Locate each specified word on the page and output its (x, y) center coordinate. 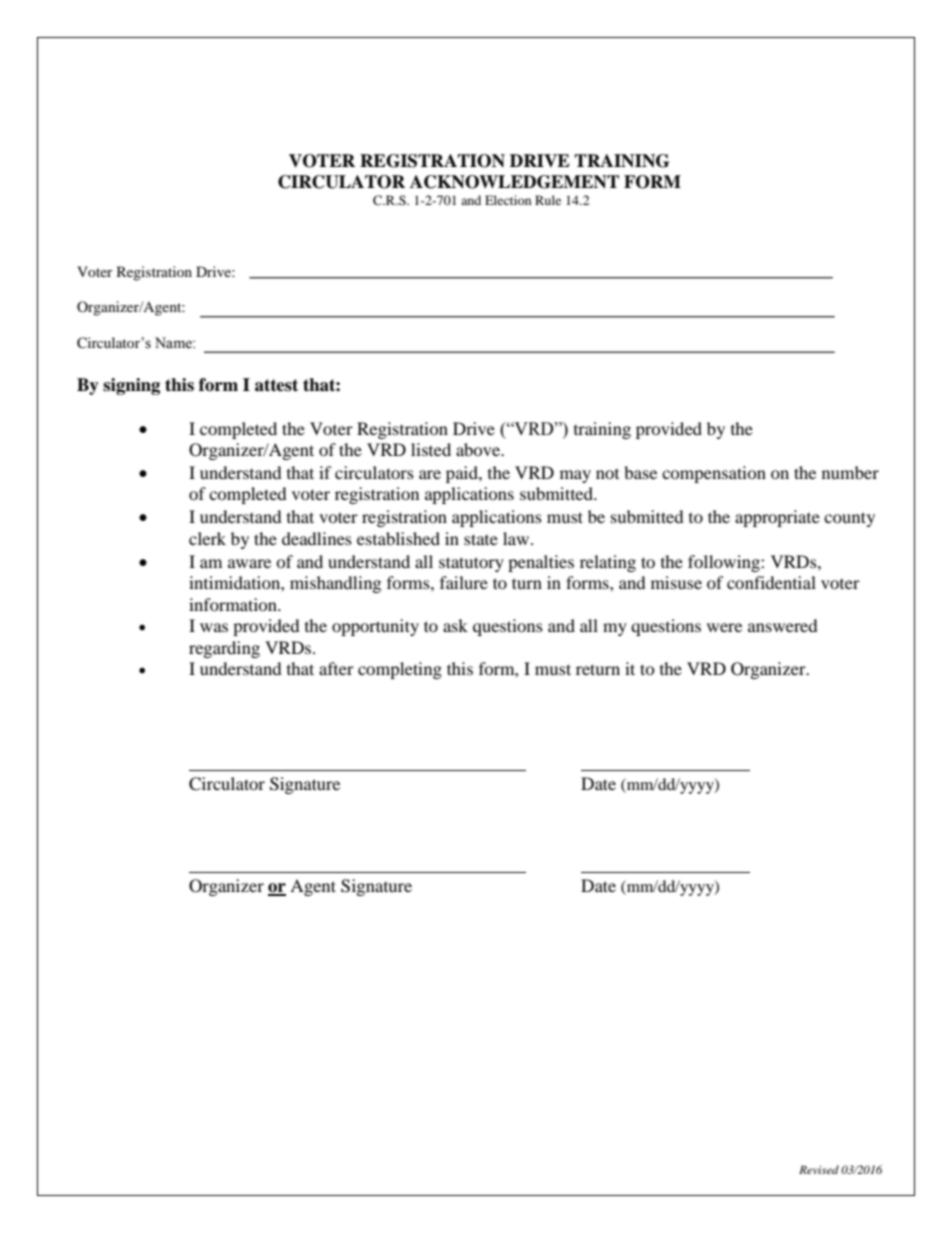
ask (455, 625)
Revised (819, 1169)
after (336, 668)
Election (508, 200)
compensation (714, 474)
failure (464, 582)
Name (174, 343)
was (214, 627)
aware (249, 563)
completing (400, 670)
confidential (771, 582)
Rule (548, 200)
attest (276, 385)
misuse (676, 582)
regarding (224, 649)
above (479, 449)
